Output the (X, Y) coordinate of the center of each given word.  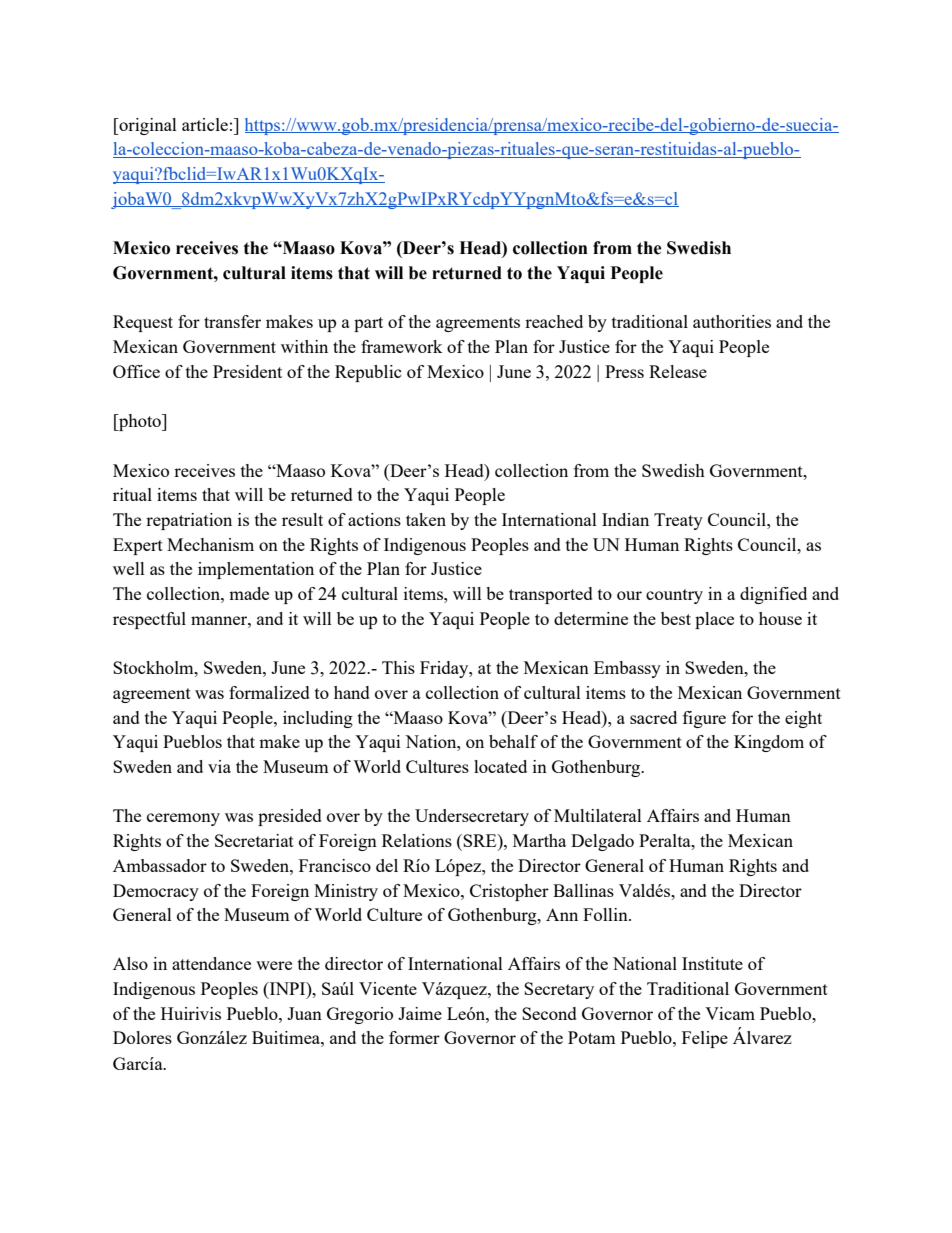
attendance (211, 963)
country (674, 596)
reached (554, 321)
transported (551, 595)
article (205, 124)
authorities (732, 321)
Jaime (420, 1013)
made (249, 593)
